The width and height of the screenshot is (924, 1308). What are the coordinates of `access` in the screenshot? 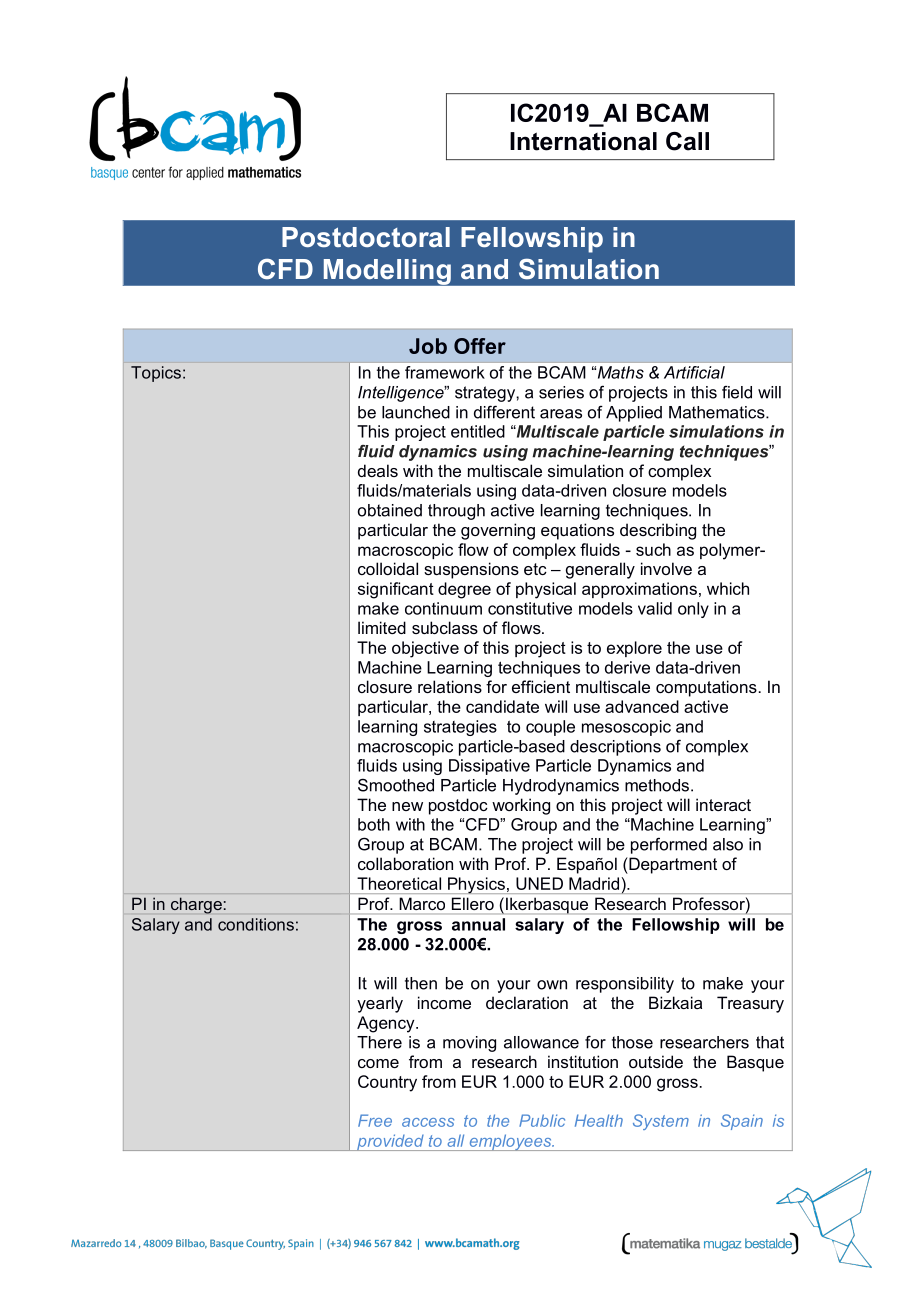 It's located at (428, 1122).
